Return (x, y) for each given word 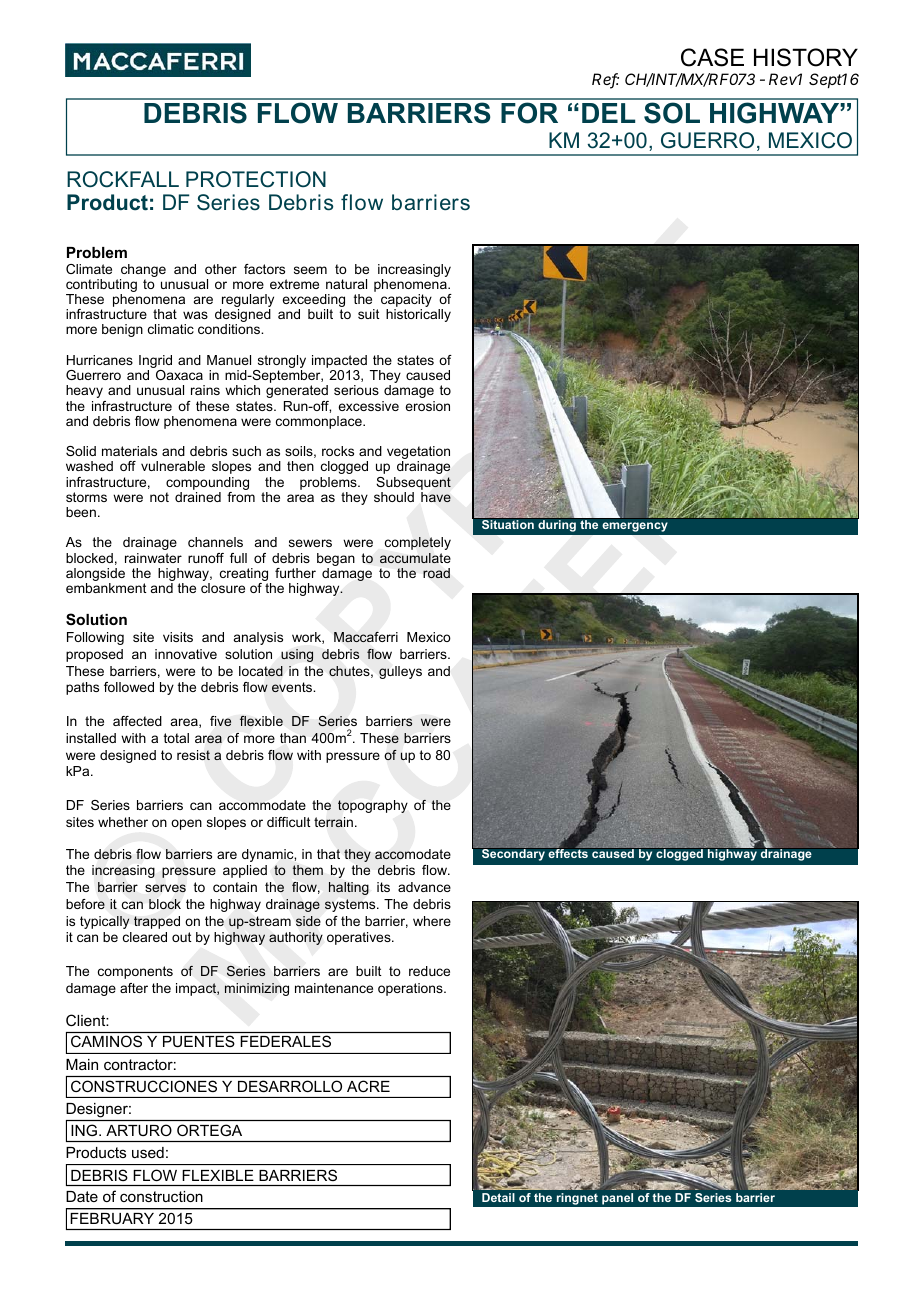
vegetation (418, 454)
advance (424, 887)
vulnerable (173, 466)
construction (161, 1196)
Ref (605, 80)
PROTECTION (256, 179)
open (186, 824)
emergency (635, 527)
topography (373, 806)
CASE (712, 57)
